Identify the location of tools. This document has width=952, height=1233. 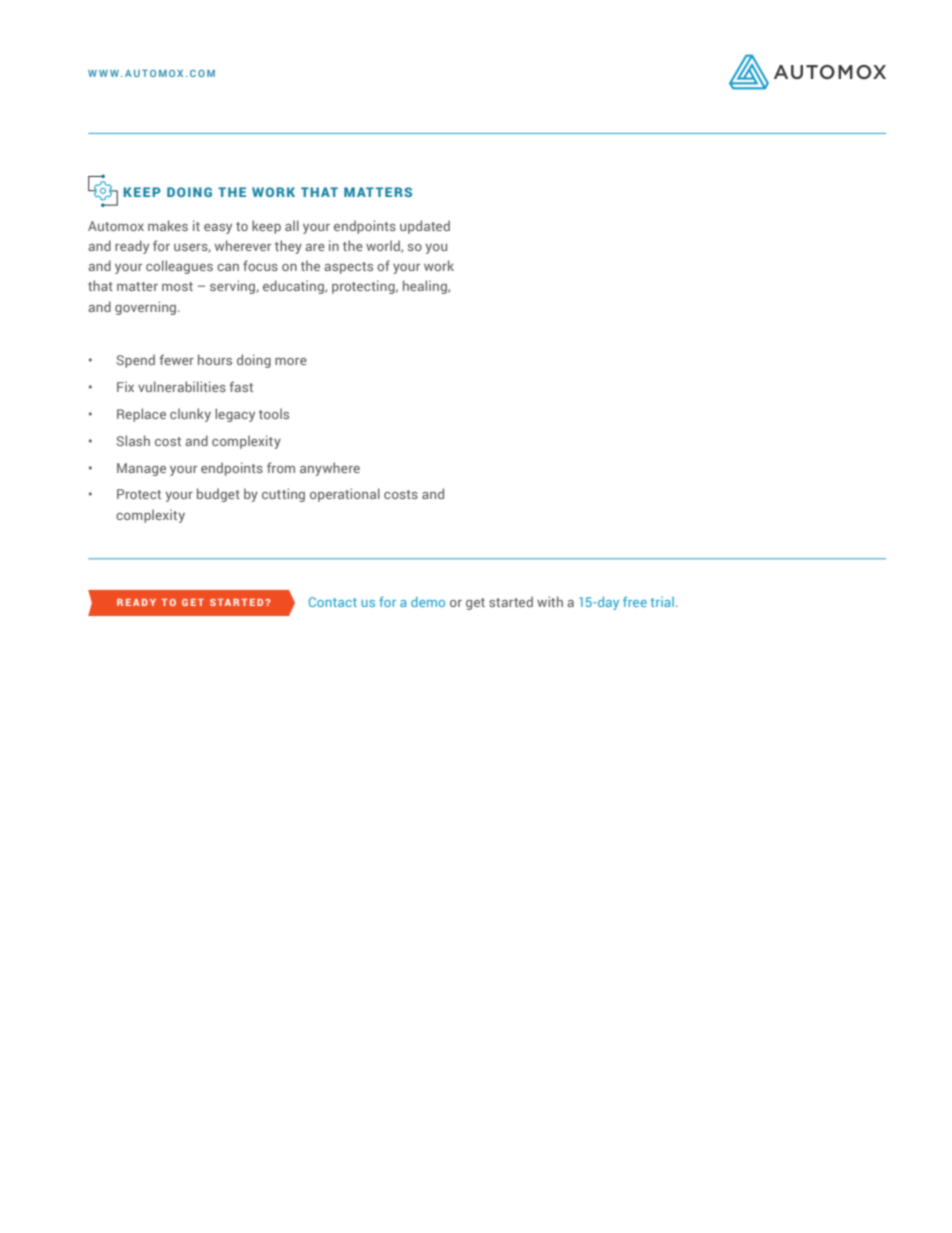
(274, 413).
